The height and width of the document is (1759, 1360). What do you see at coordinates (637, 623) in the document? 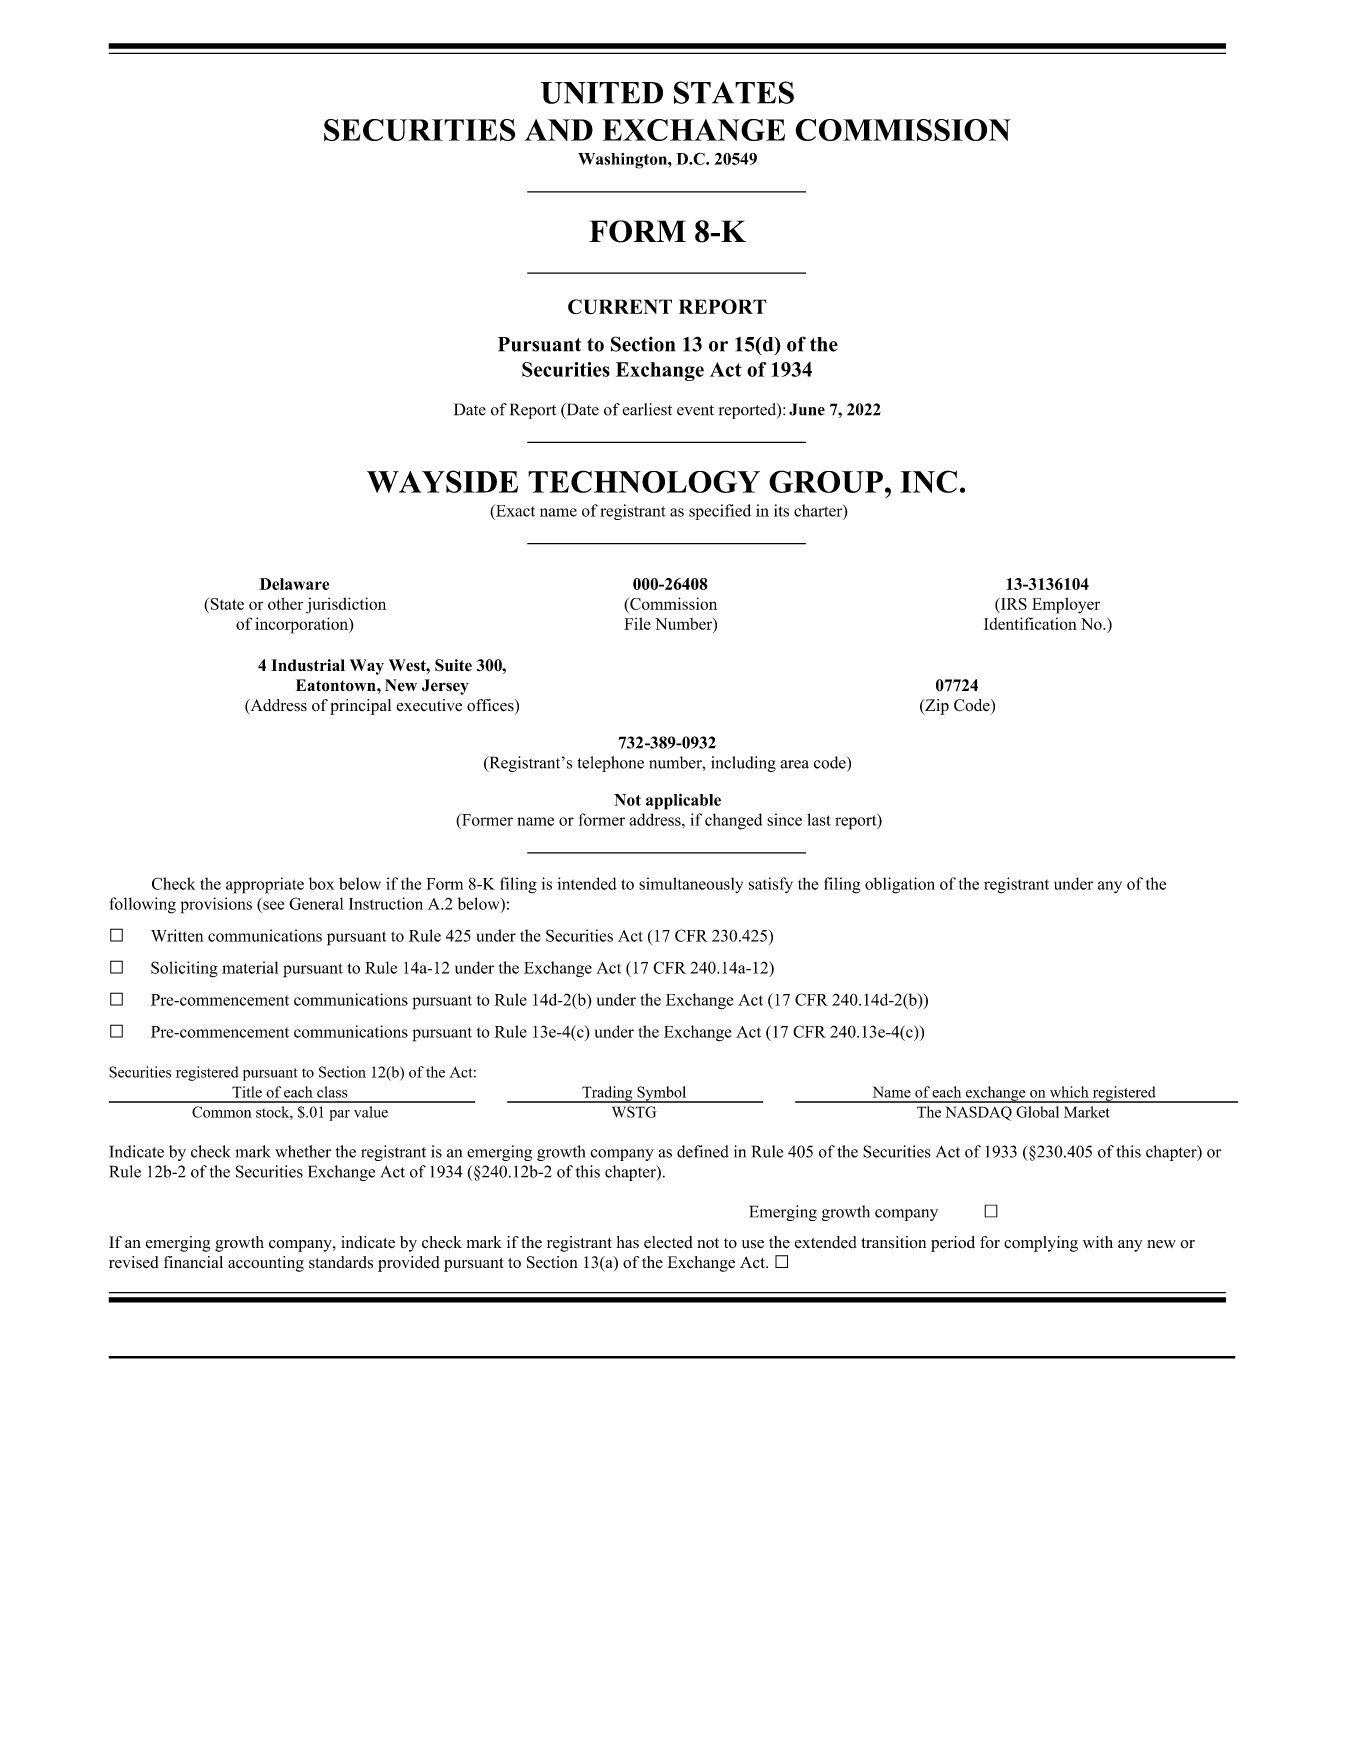
I see `File` at bounding box center [637, 623].
